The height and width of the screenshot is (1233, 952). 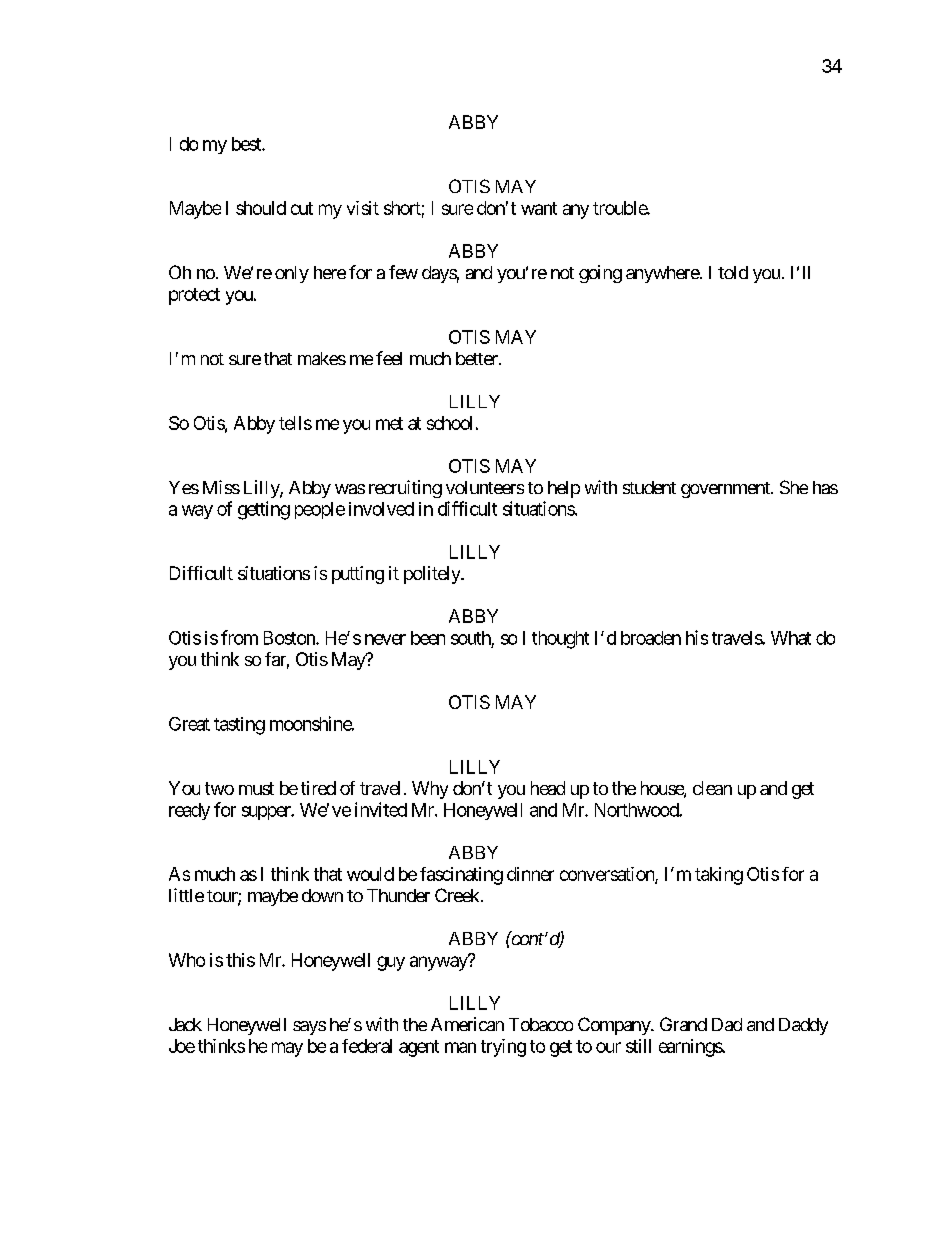 What do you see at coordinates (548, 788) in the screenshot?
I see `head` at bounding box center [548, 788].
